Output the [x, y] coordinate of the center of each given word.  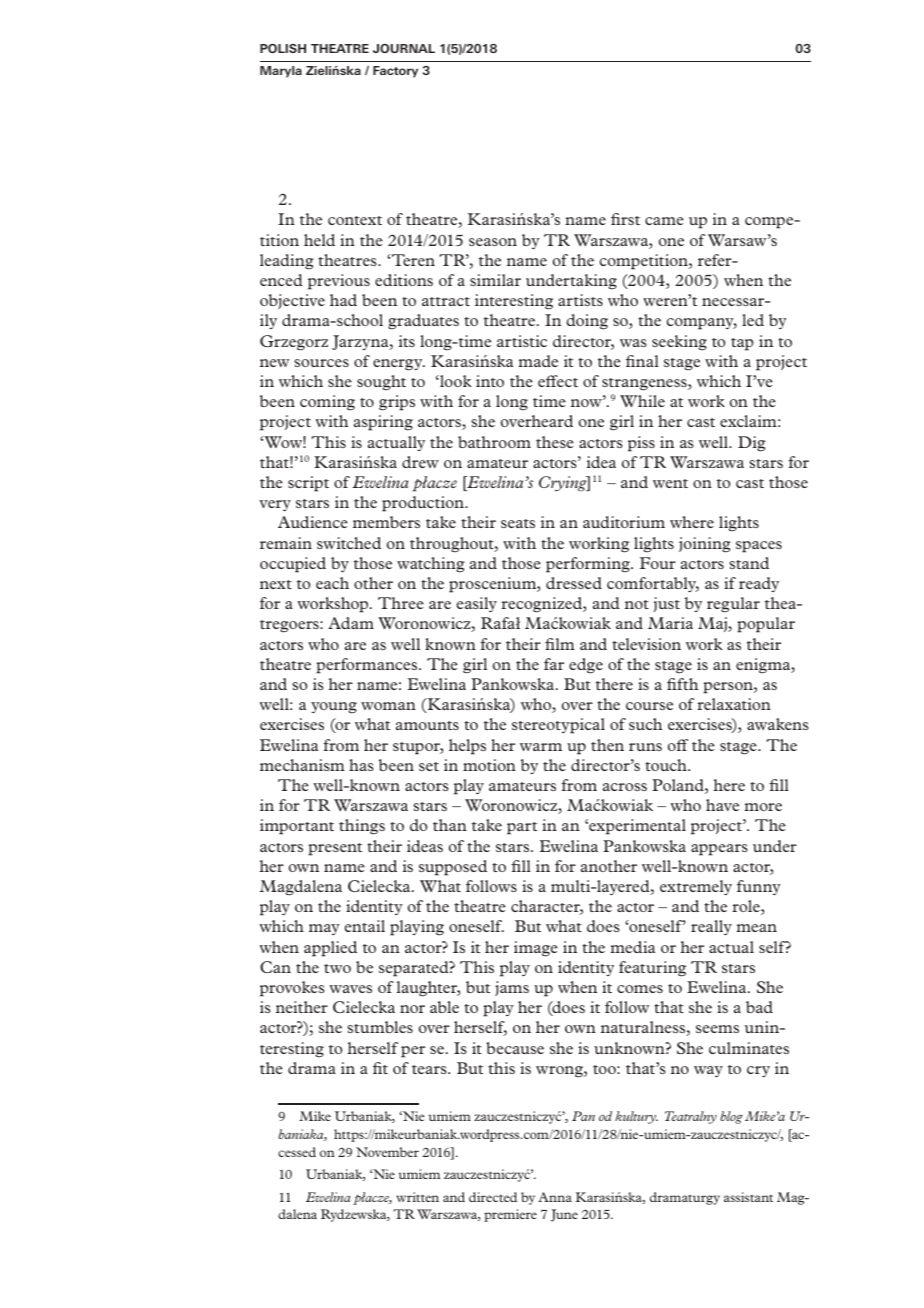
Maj [713, 624]
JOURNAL [404, 48]
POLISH [283, 48]
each [332, 583]
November [387, 1152]
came [664, 221]
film [560, 644]
